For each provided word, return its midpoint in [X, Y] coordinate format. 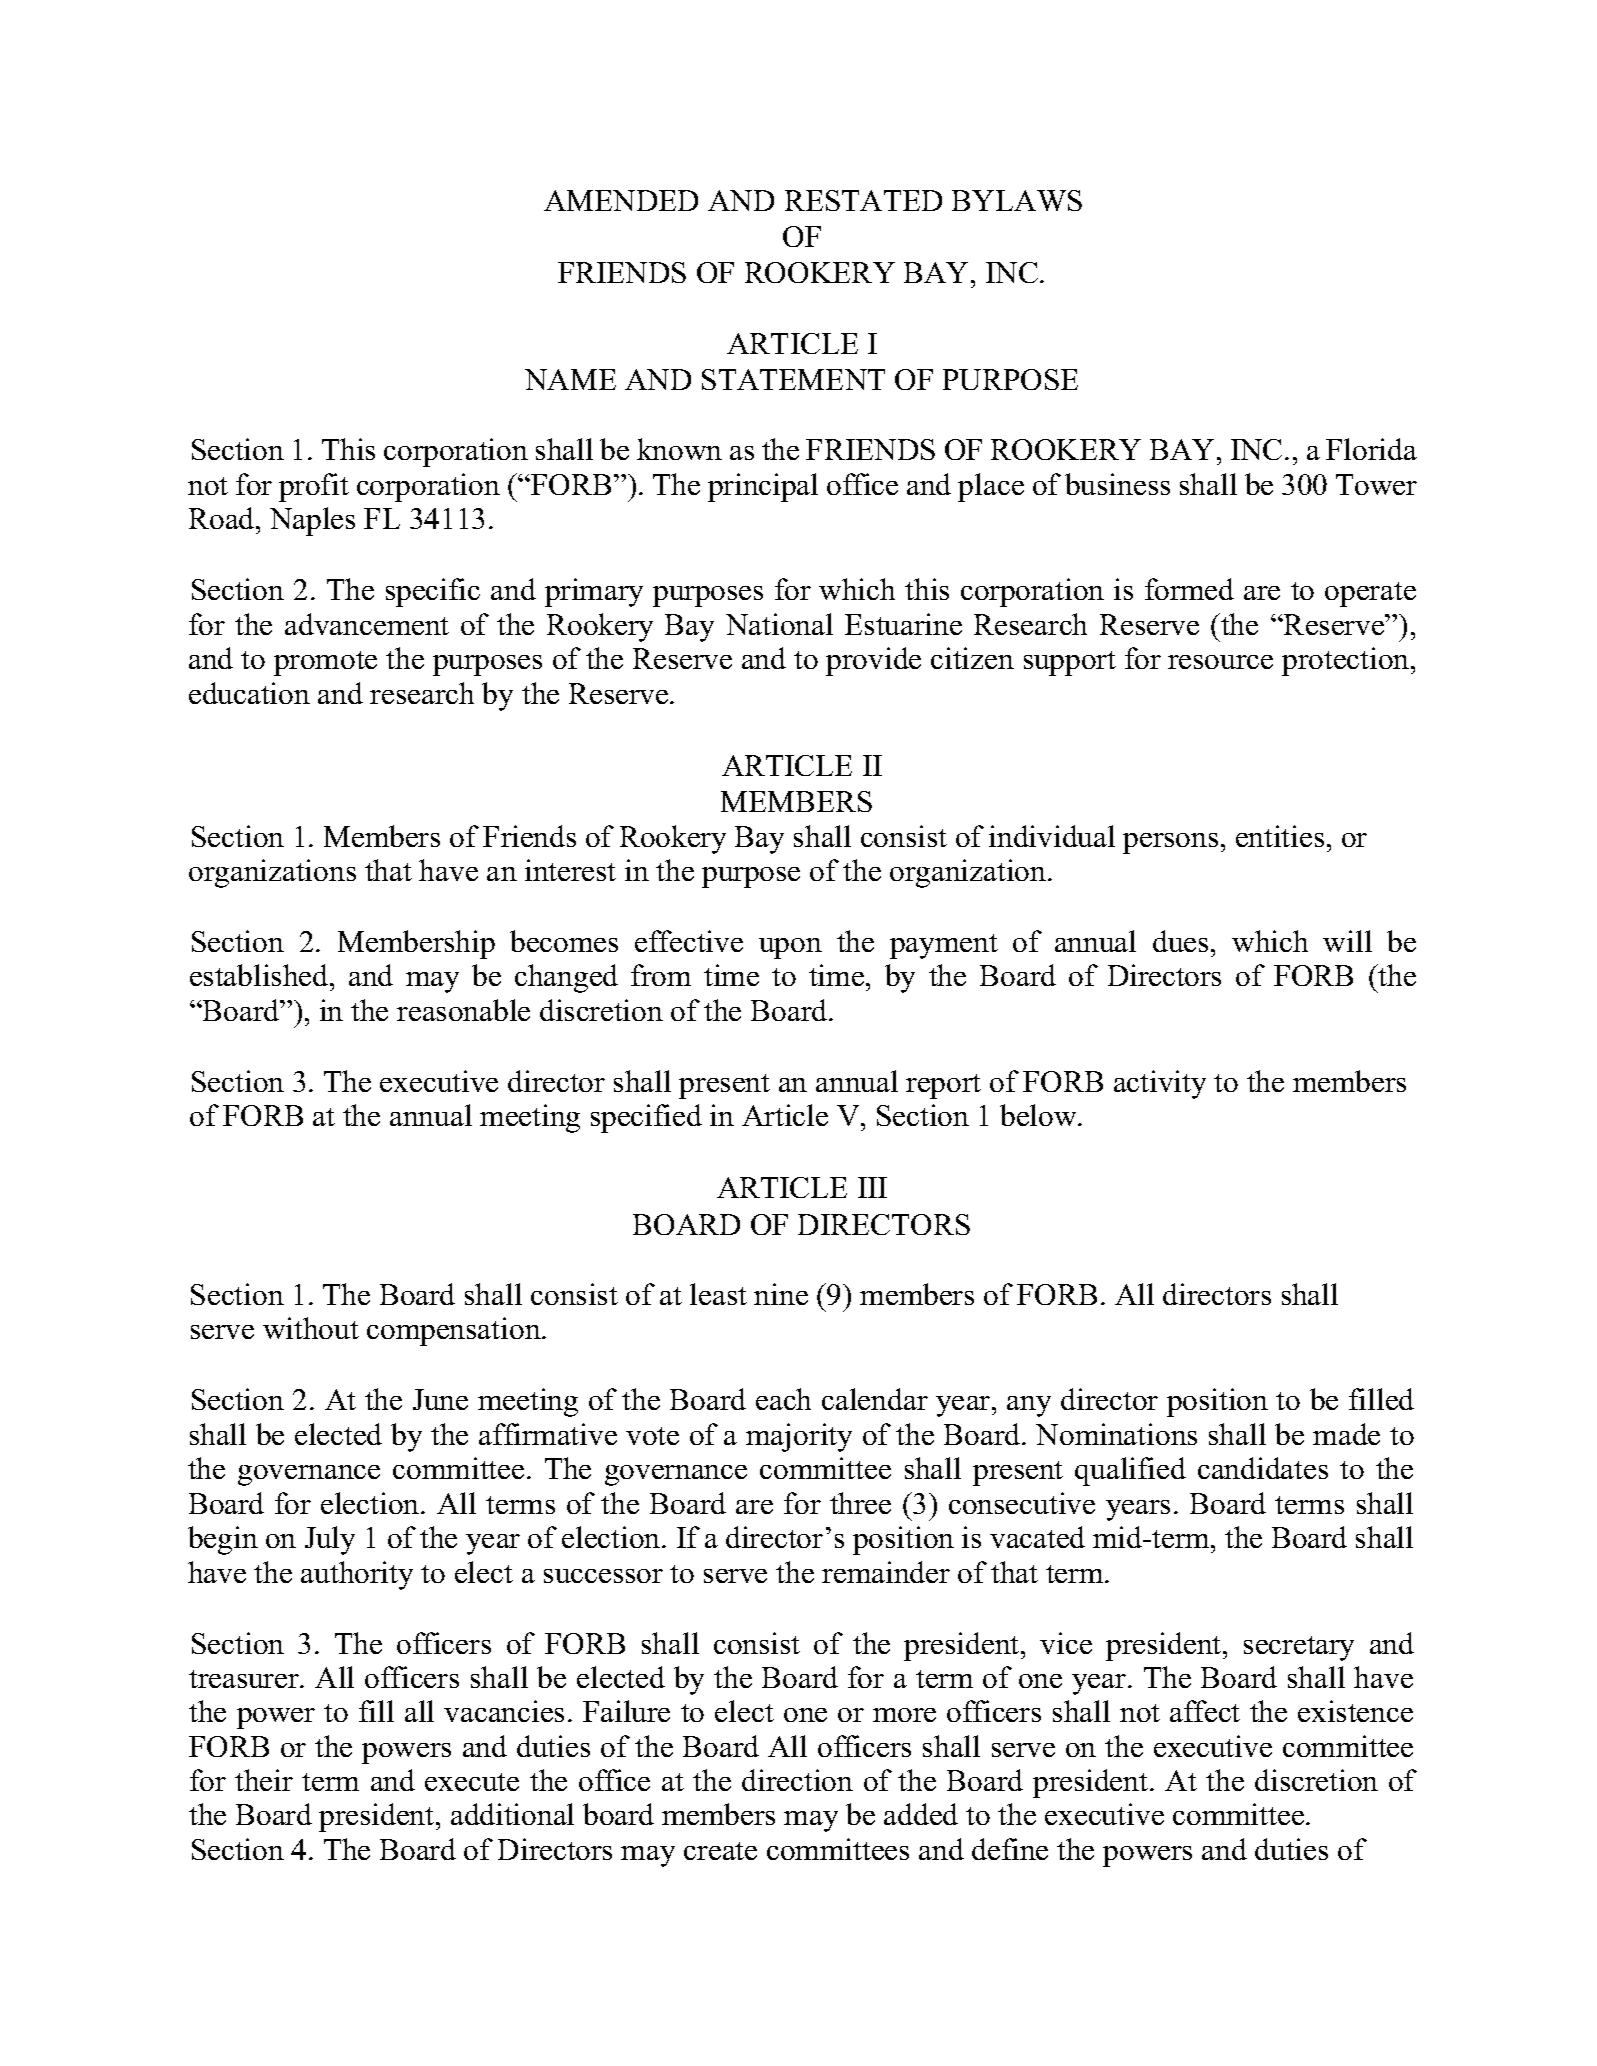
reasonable [463, 1010]
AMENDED [621, 200]
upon [790, 948]
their [264, 1780]
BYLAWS [1017, 200]
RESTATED [863, 200]
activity [1160, 1084]
